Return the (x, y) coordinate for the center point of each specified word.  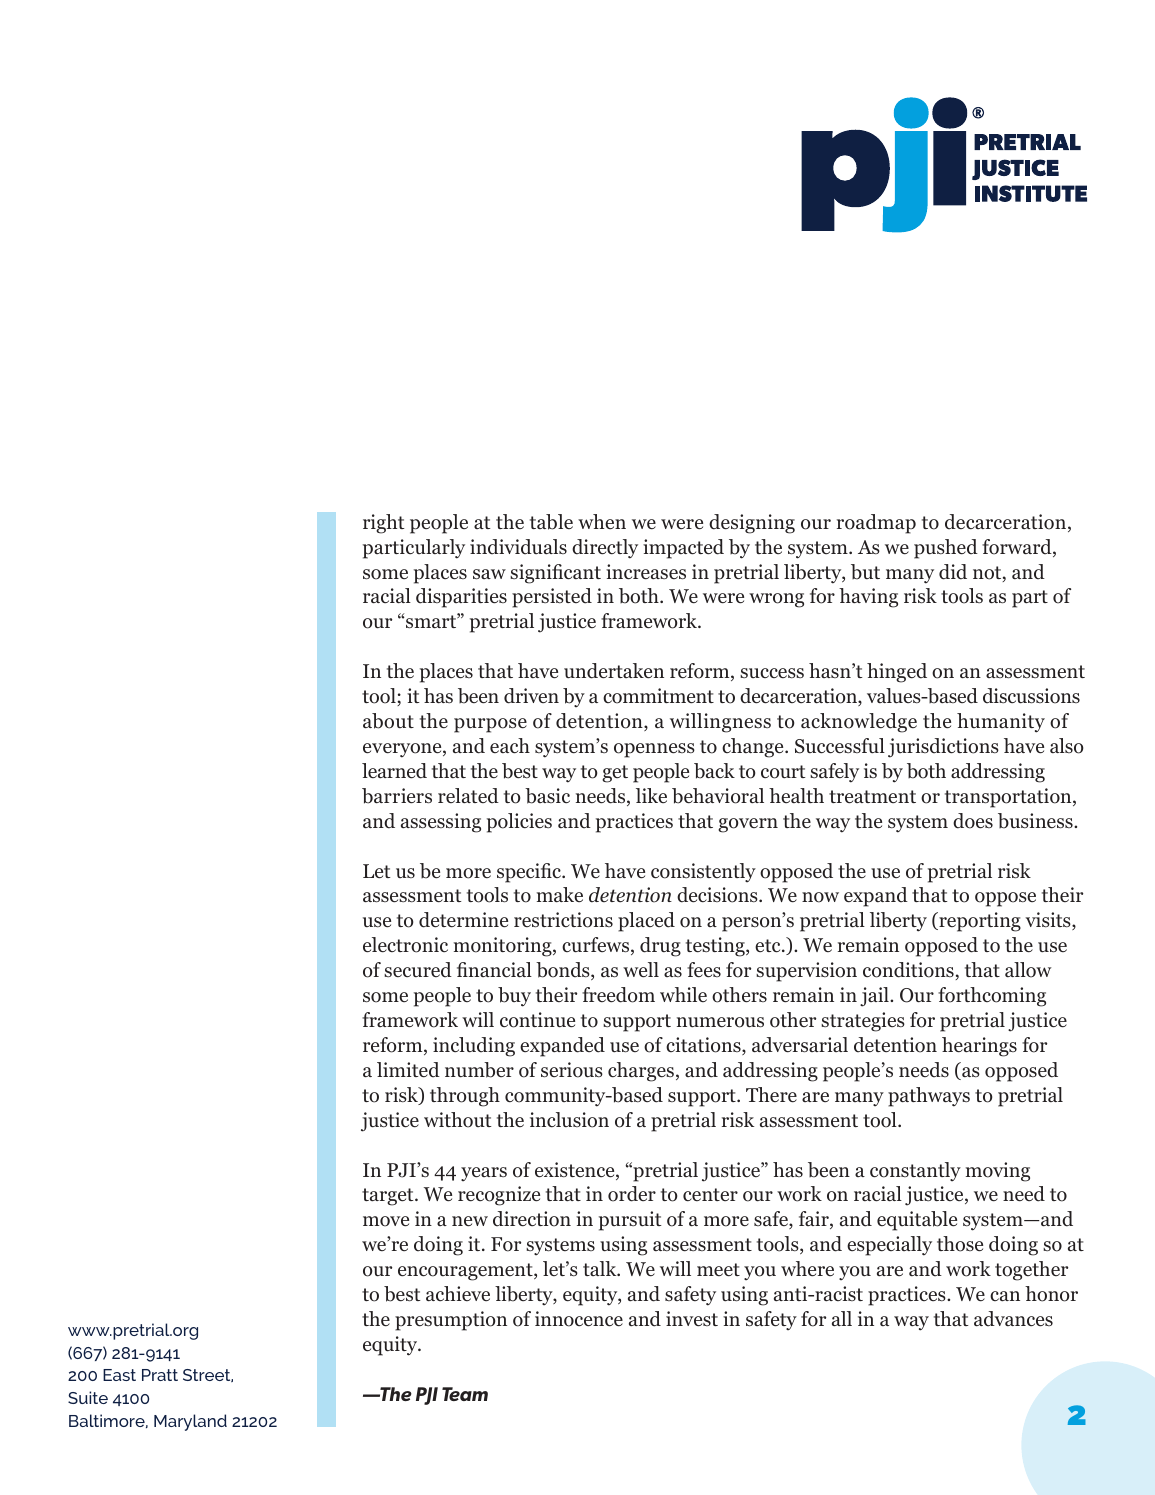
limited (408, 1070)
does (973, 821)
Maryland (190, 1422)
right (384, 524)
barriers (397, 796)
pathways (929, 1097)
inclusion (569, 1120)
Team (465, 1394)
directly (605, 549)
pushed (946, 549)
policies (519, 823)
